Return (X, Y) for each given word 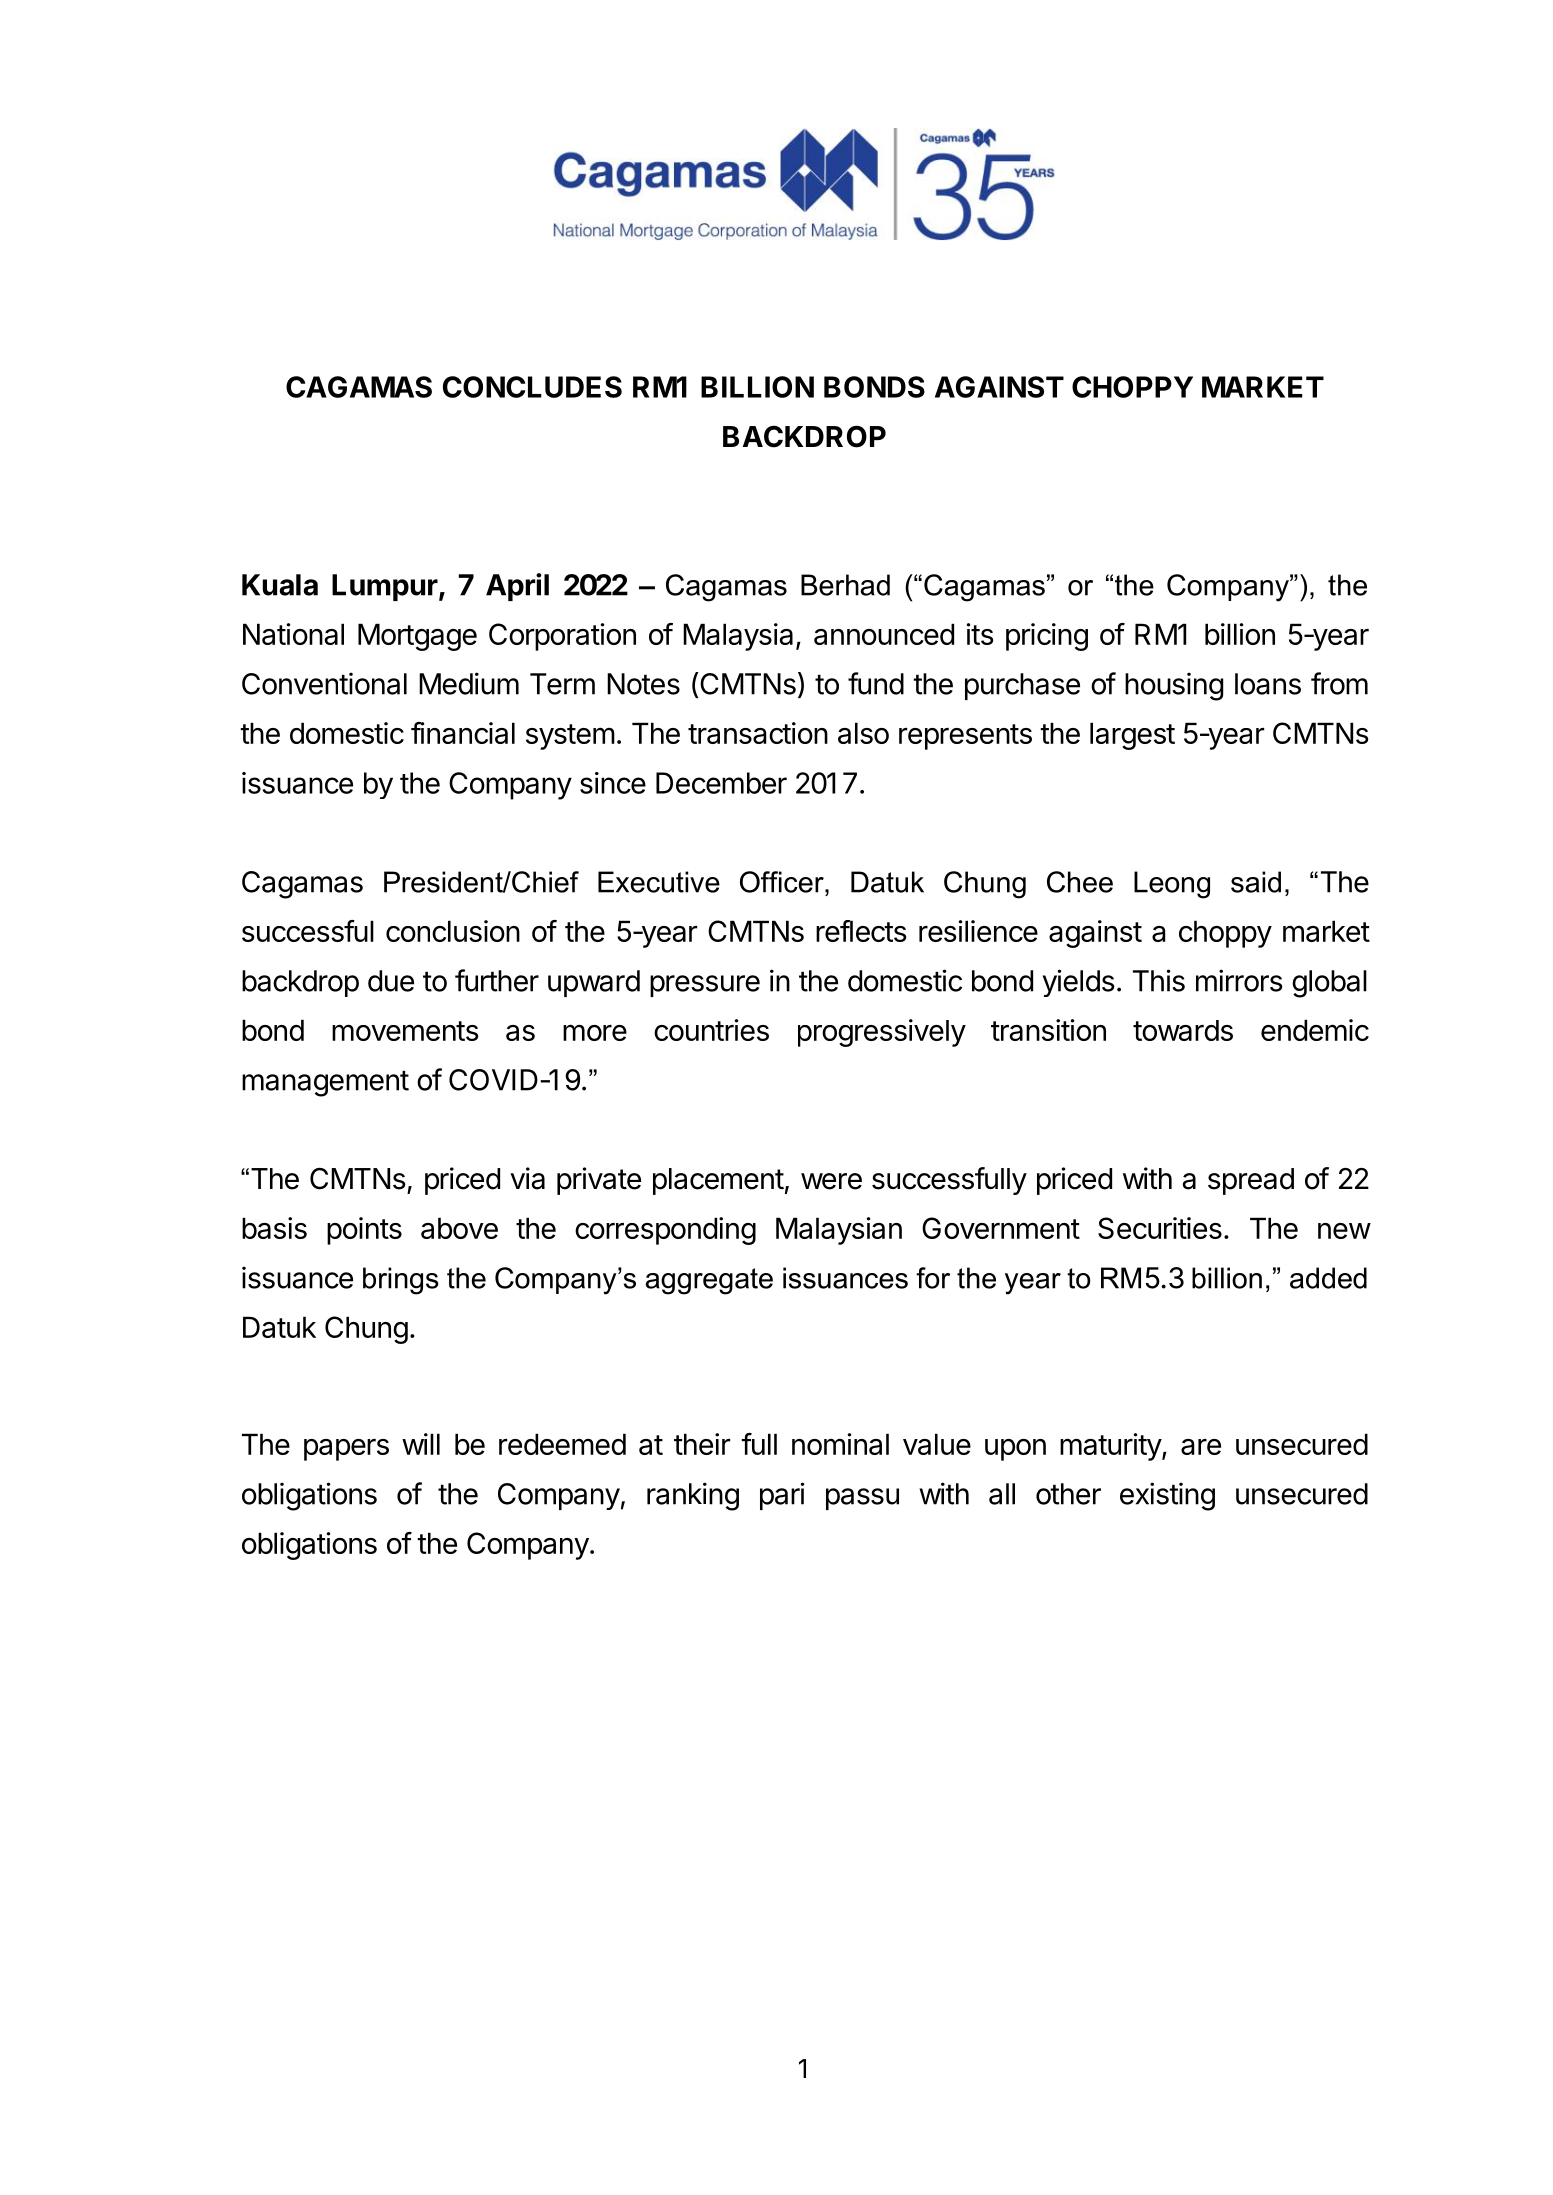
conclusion (453, 931)
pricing (1047, 637)
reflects (861, 931)
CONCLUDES (532, 387)
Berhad (845, 585)
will (421, 1444)
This (1159, 980)
